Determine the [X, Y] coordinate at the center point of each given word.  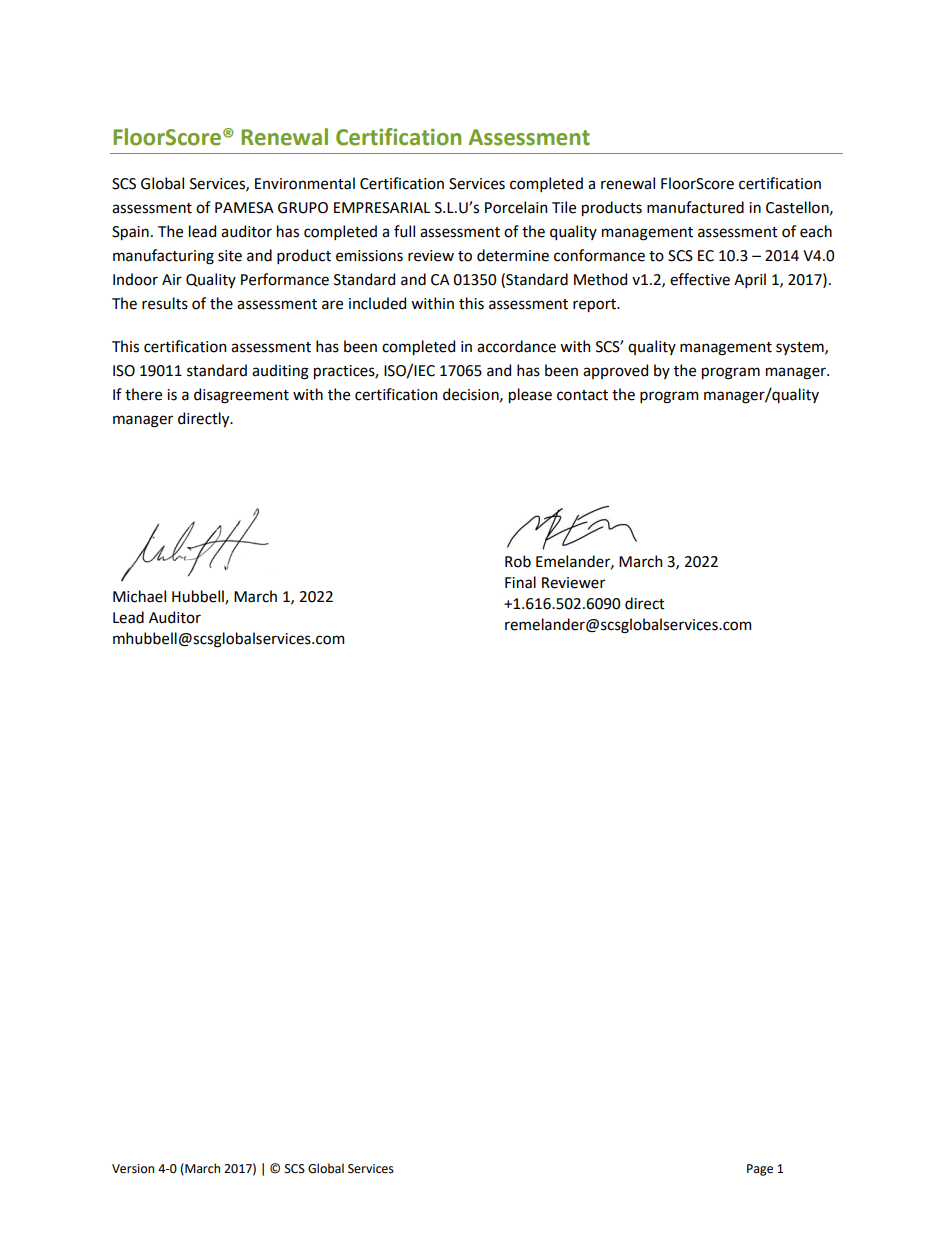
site [230, 256]
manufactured [695, 207]
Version [133, 1169]
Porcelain [516, 207]
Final [520, 582]
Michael [139, 596]
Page [760, 1170]
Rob [518, 561]
